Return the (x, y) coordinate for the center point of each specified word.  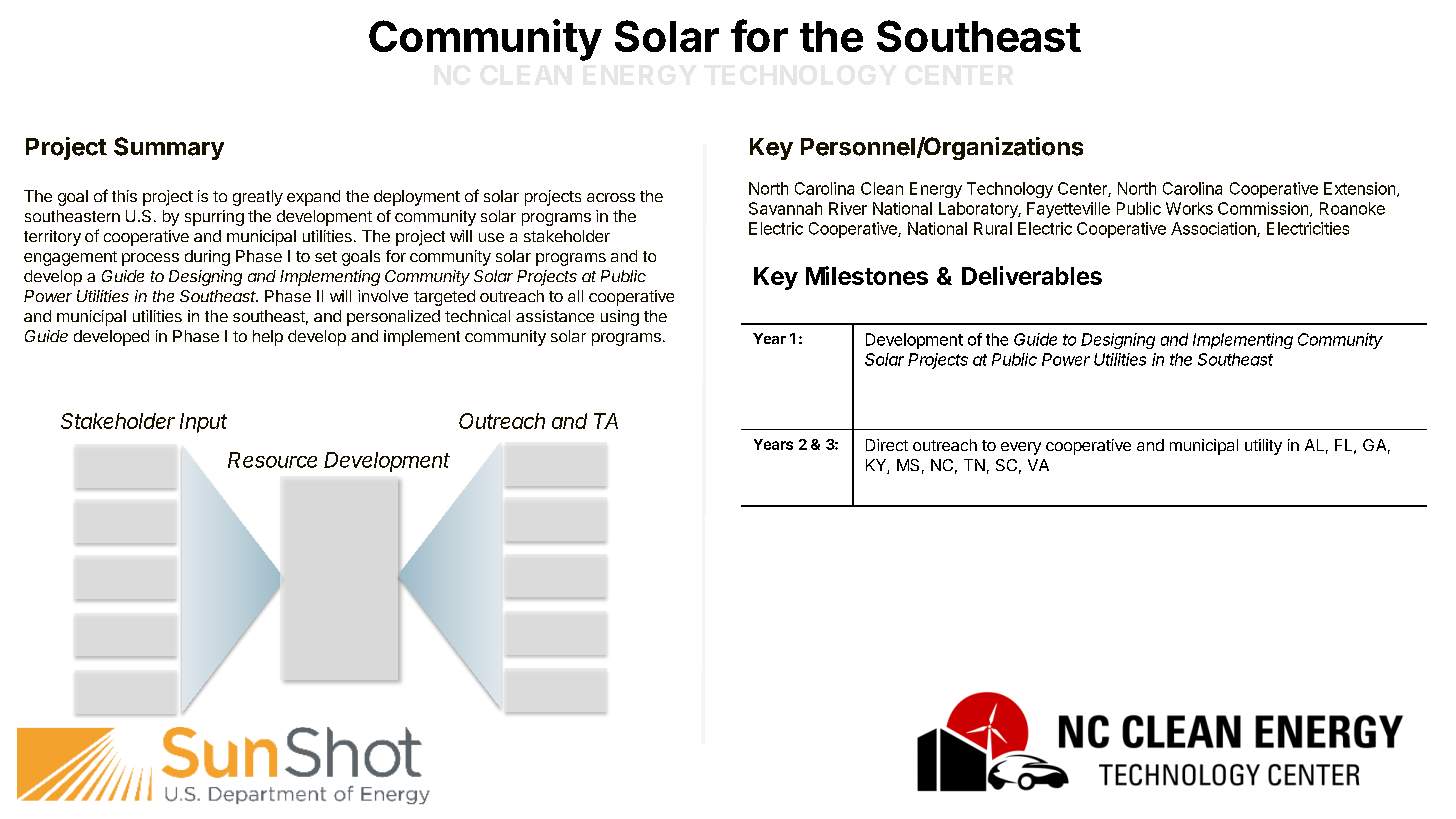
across (611, 197)
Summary (169, 148)
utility (1263, 447)
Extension (1359, 188)
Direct (887, 445)
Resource (272, 460)
